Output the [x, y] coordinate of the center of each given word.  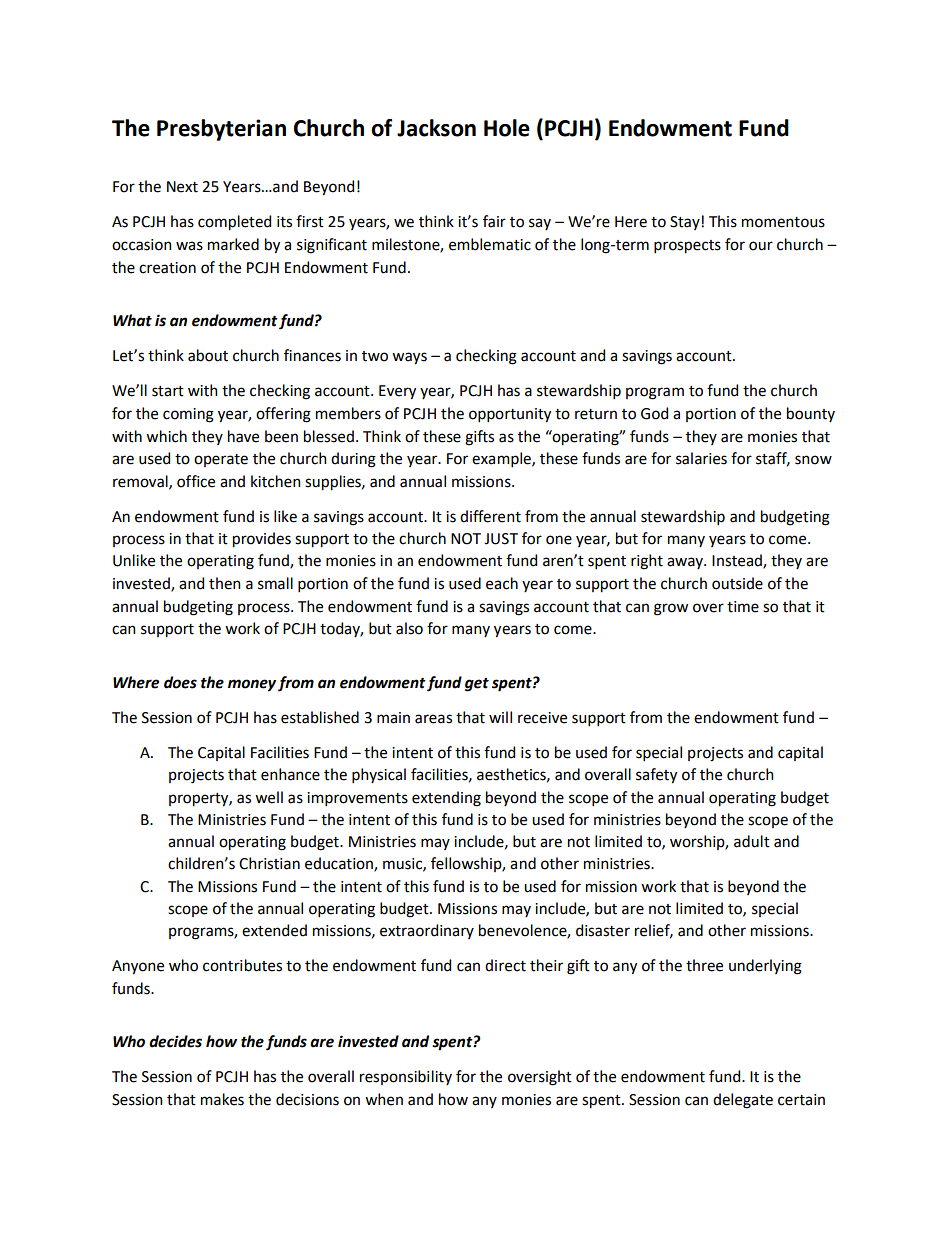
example [502, 459]
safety [656, 776]
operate [221, 460]
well [269, 797]
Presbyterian [221, 130]
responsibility [406, 1077]
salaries [701, 458]
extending [446, 799]
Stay [686, 223]
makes [222, 1099]
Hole [507, 128]
